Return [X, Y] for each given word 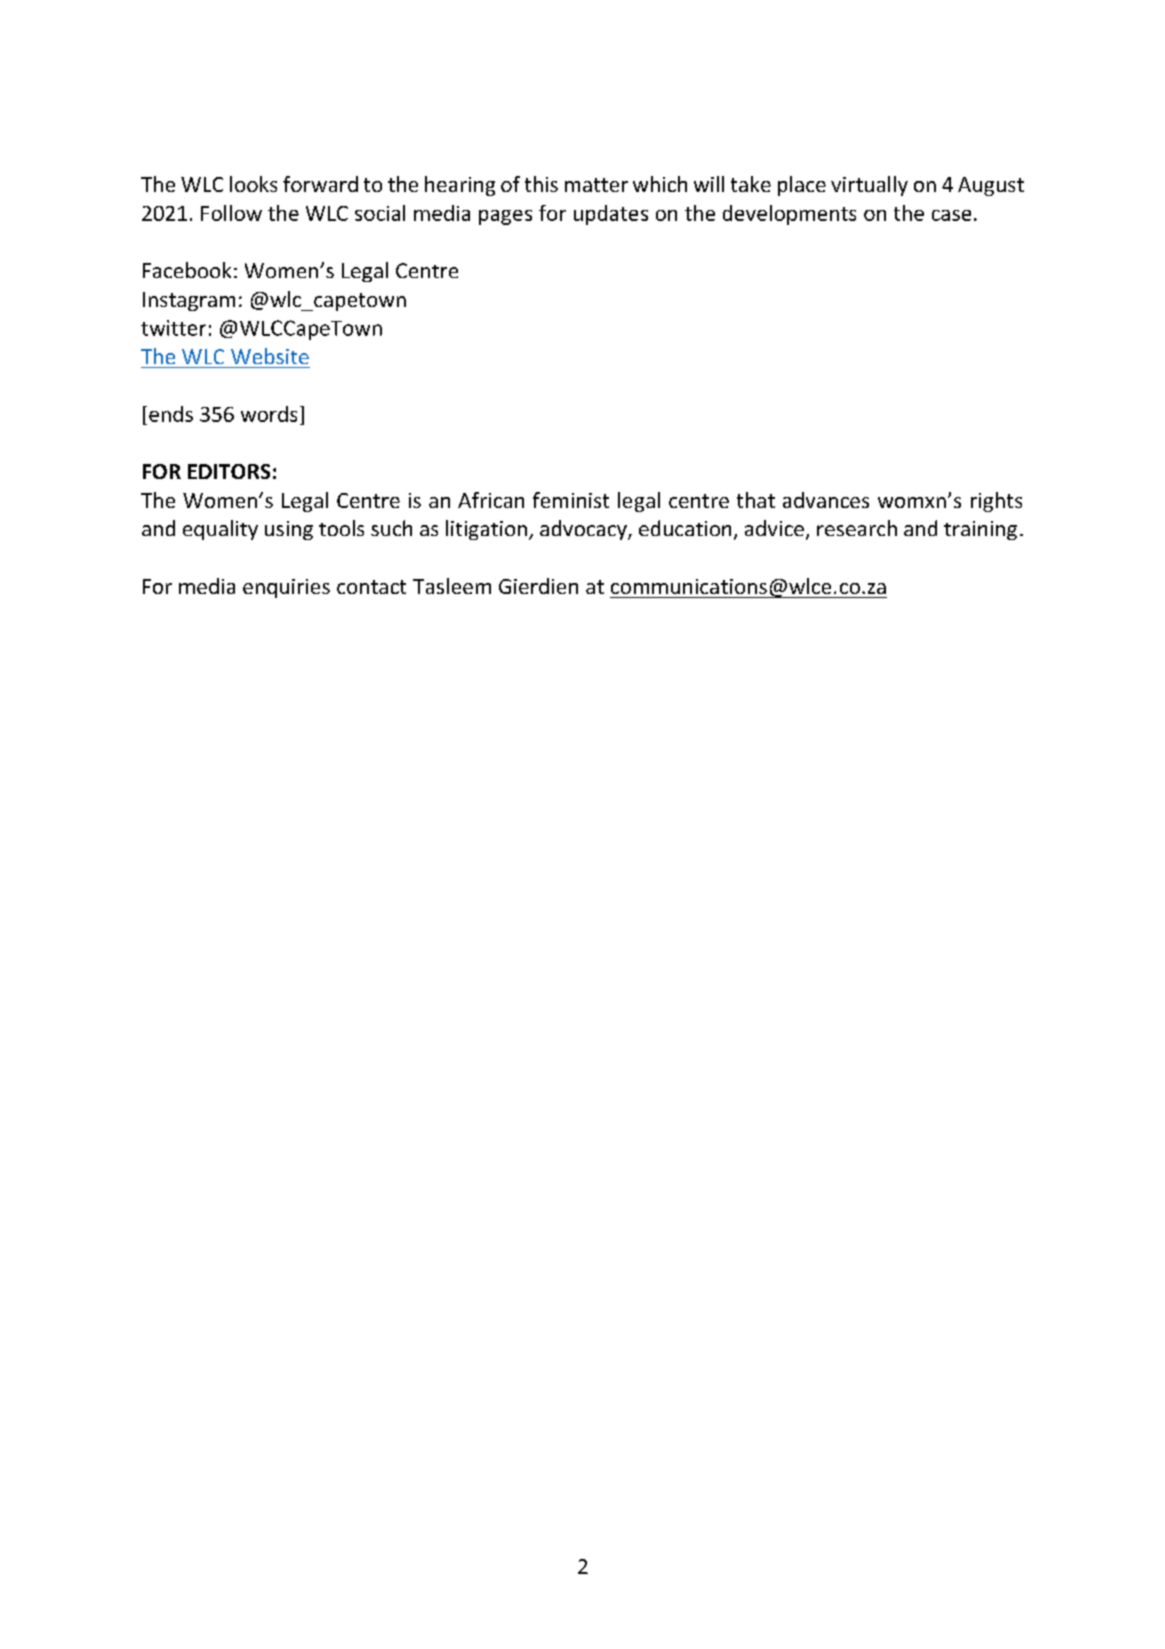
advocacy [584, 530]
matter [596, 185]
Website [270, 356]
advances [826, 500]
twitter [173, 328]
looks [253, 184]
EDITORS [229, 471]
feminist [571, 500]
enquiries [286, 588]
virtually [869, 186]
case [951, 215]
